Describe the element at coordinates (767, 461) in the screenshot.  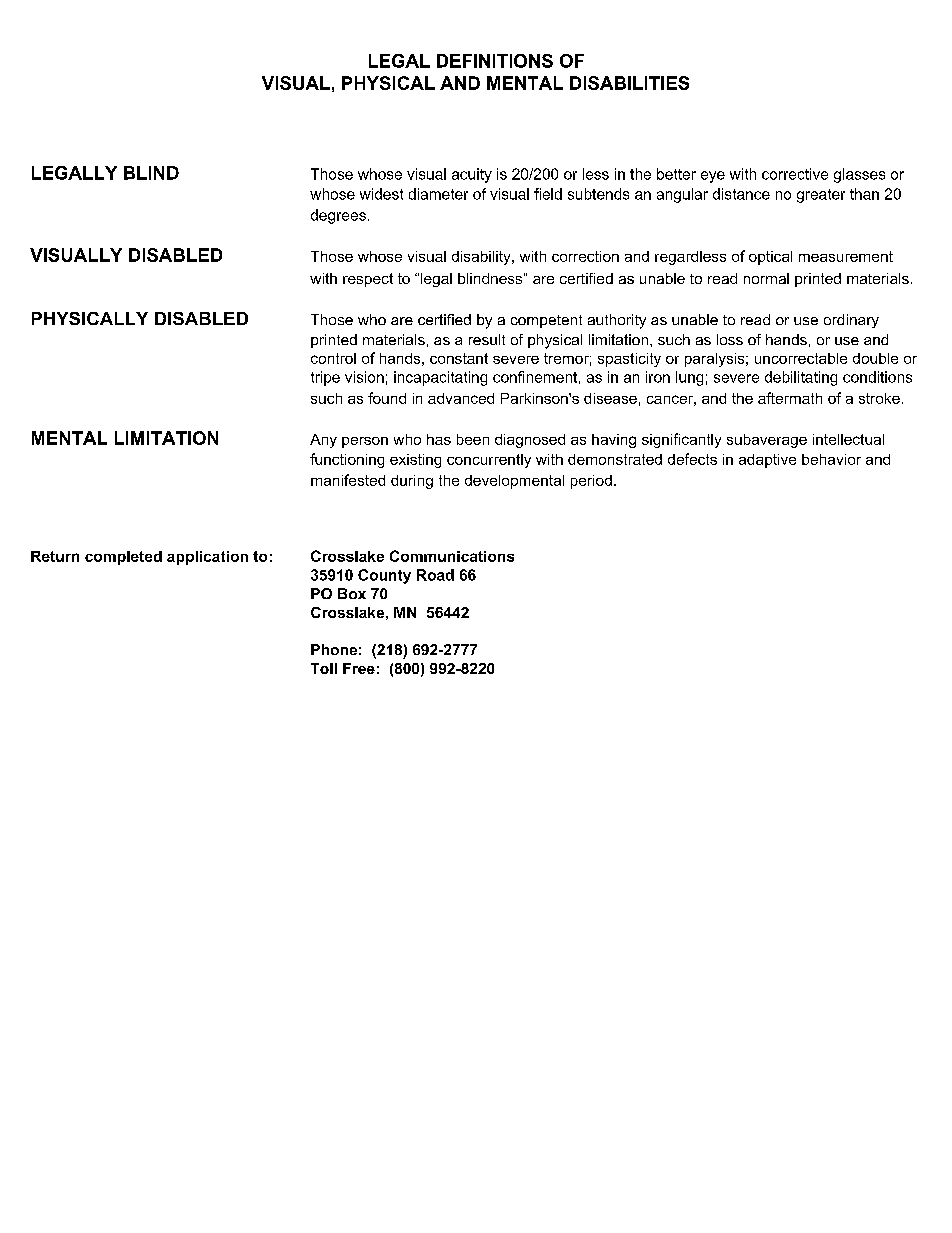
I see `adaptive` at that location.
